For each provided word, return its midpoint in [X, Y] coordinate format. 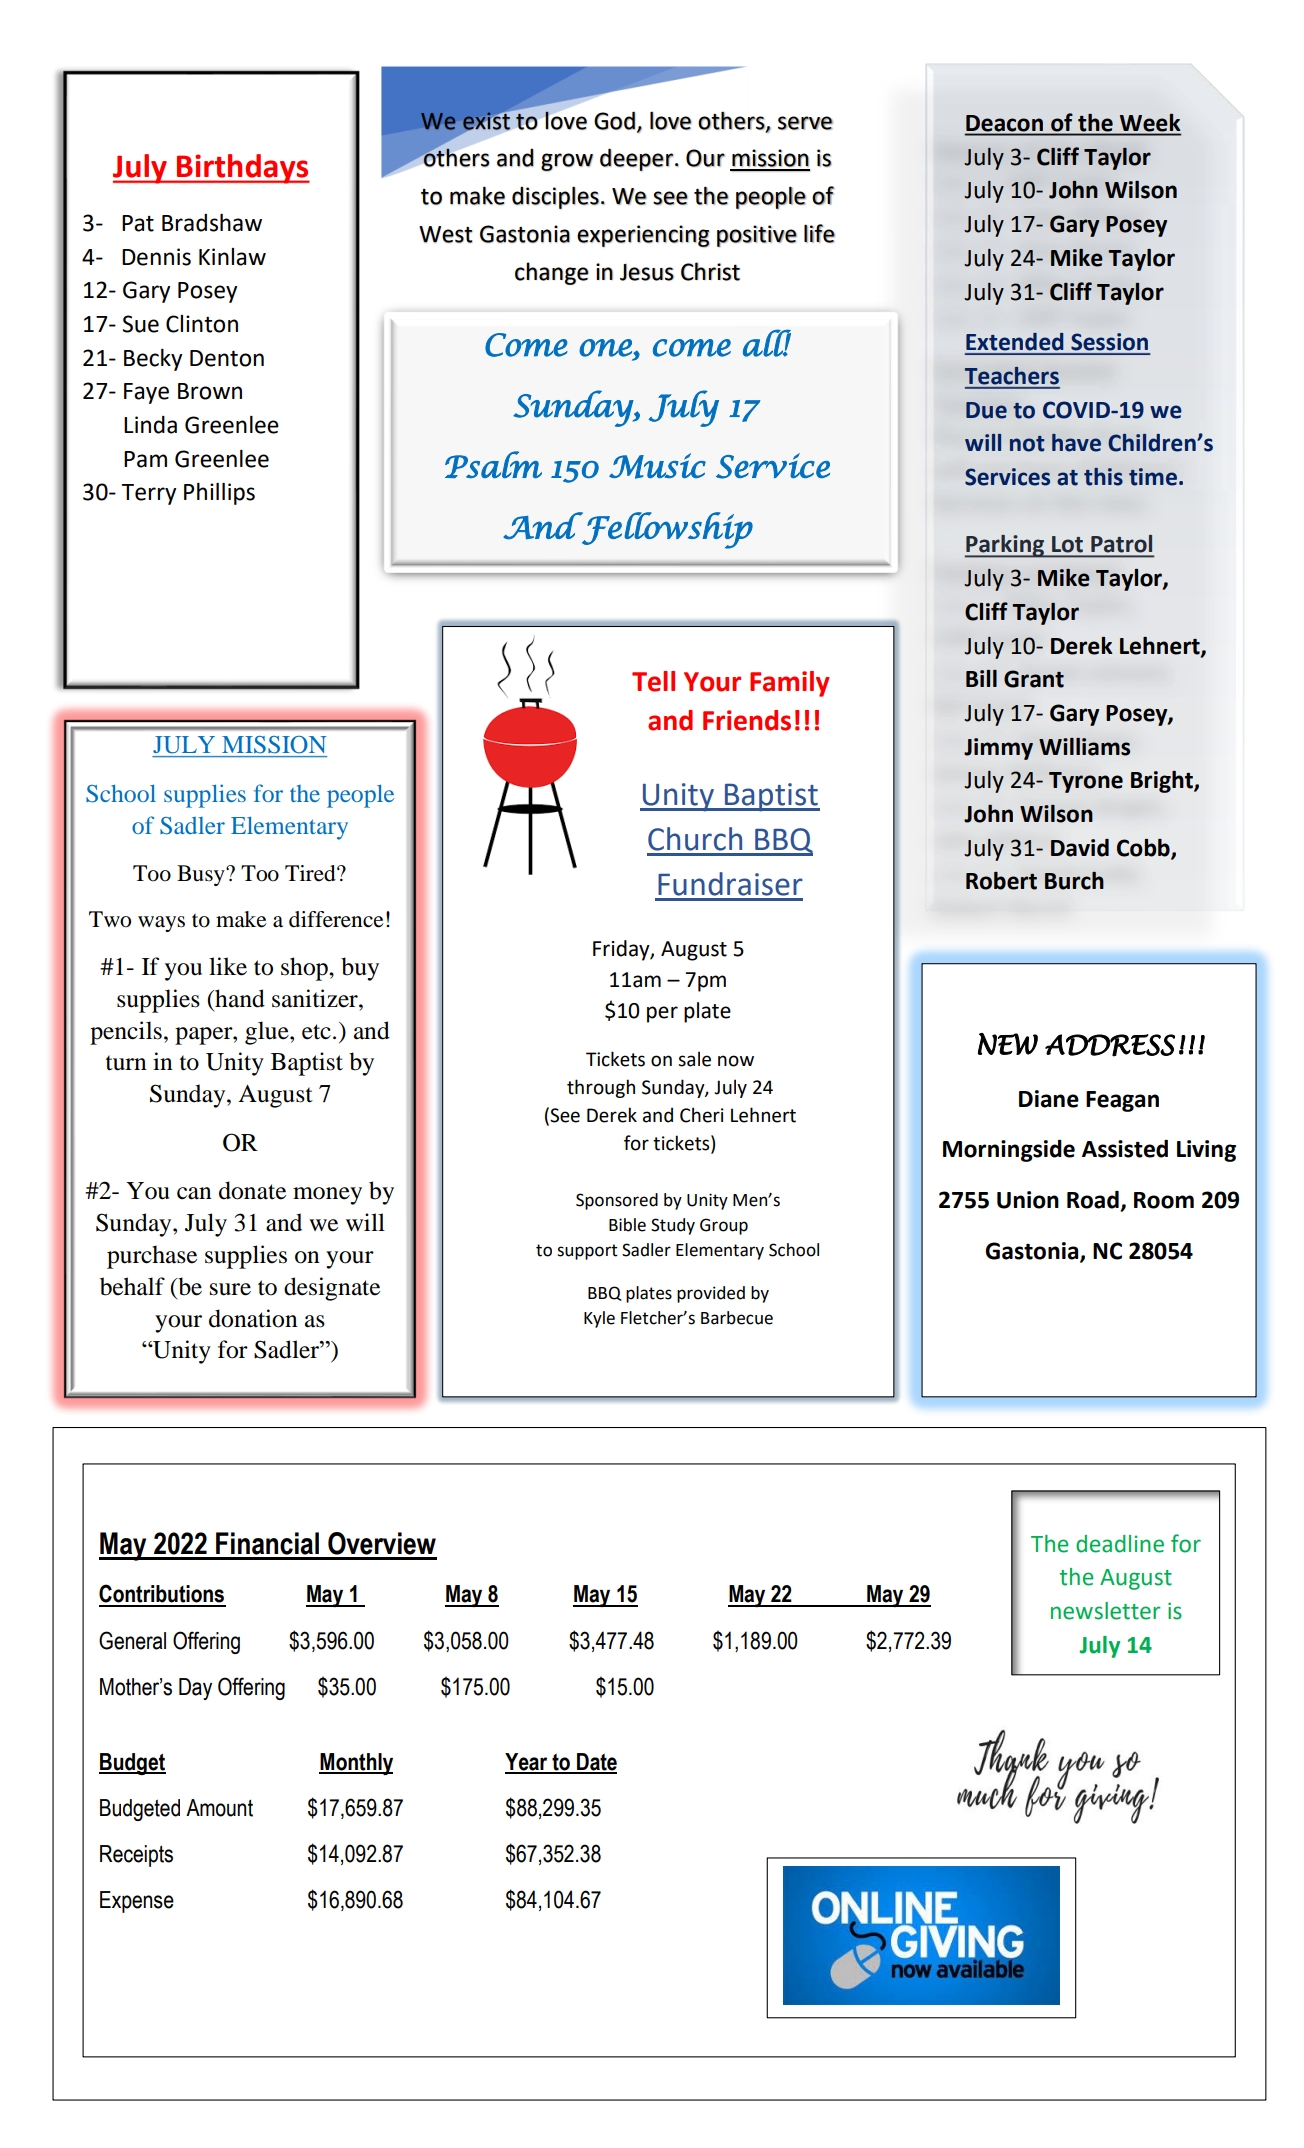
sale [694, 1059]
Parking [1006, 546]
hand [239, 998]
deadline [1120, 1544]
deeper [637, 159]
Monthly [356, 1764]
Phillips [219, 494]
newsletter [1105, 1611]
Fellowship [666, 530]
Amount [219, 1808]
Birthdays [242, 169]
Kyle [599, 1319]
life [819, 233]
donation [253, 1318]
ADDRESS [1110, 1045]
